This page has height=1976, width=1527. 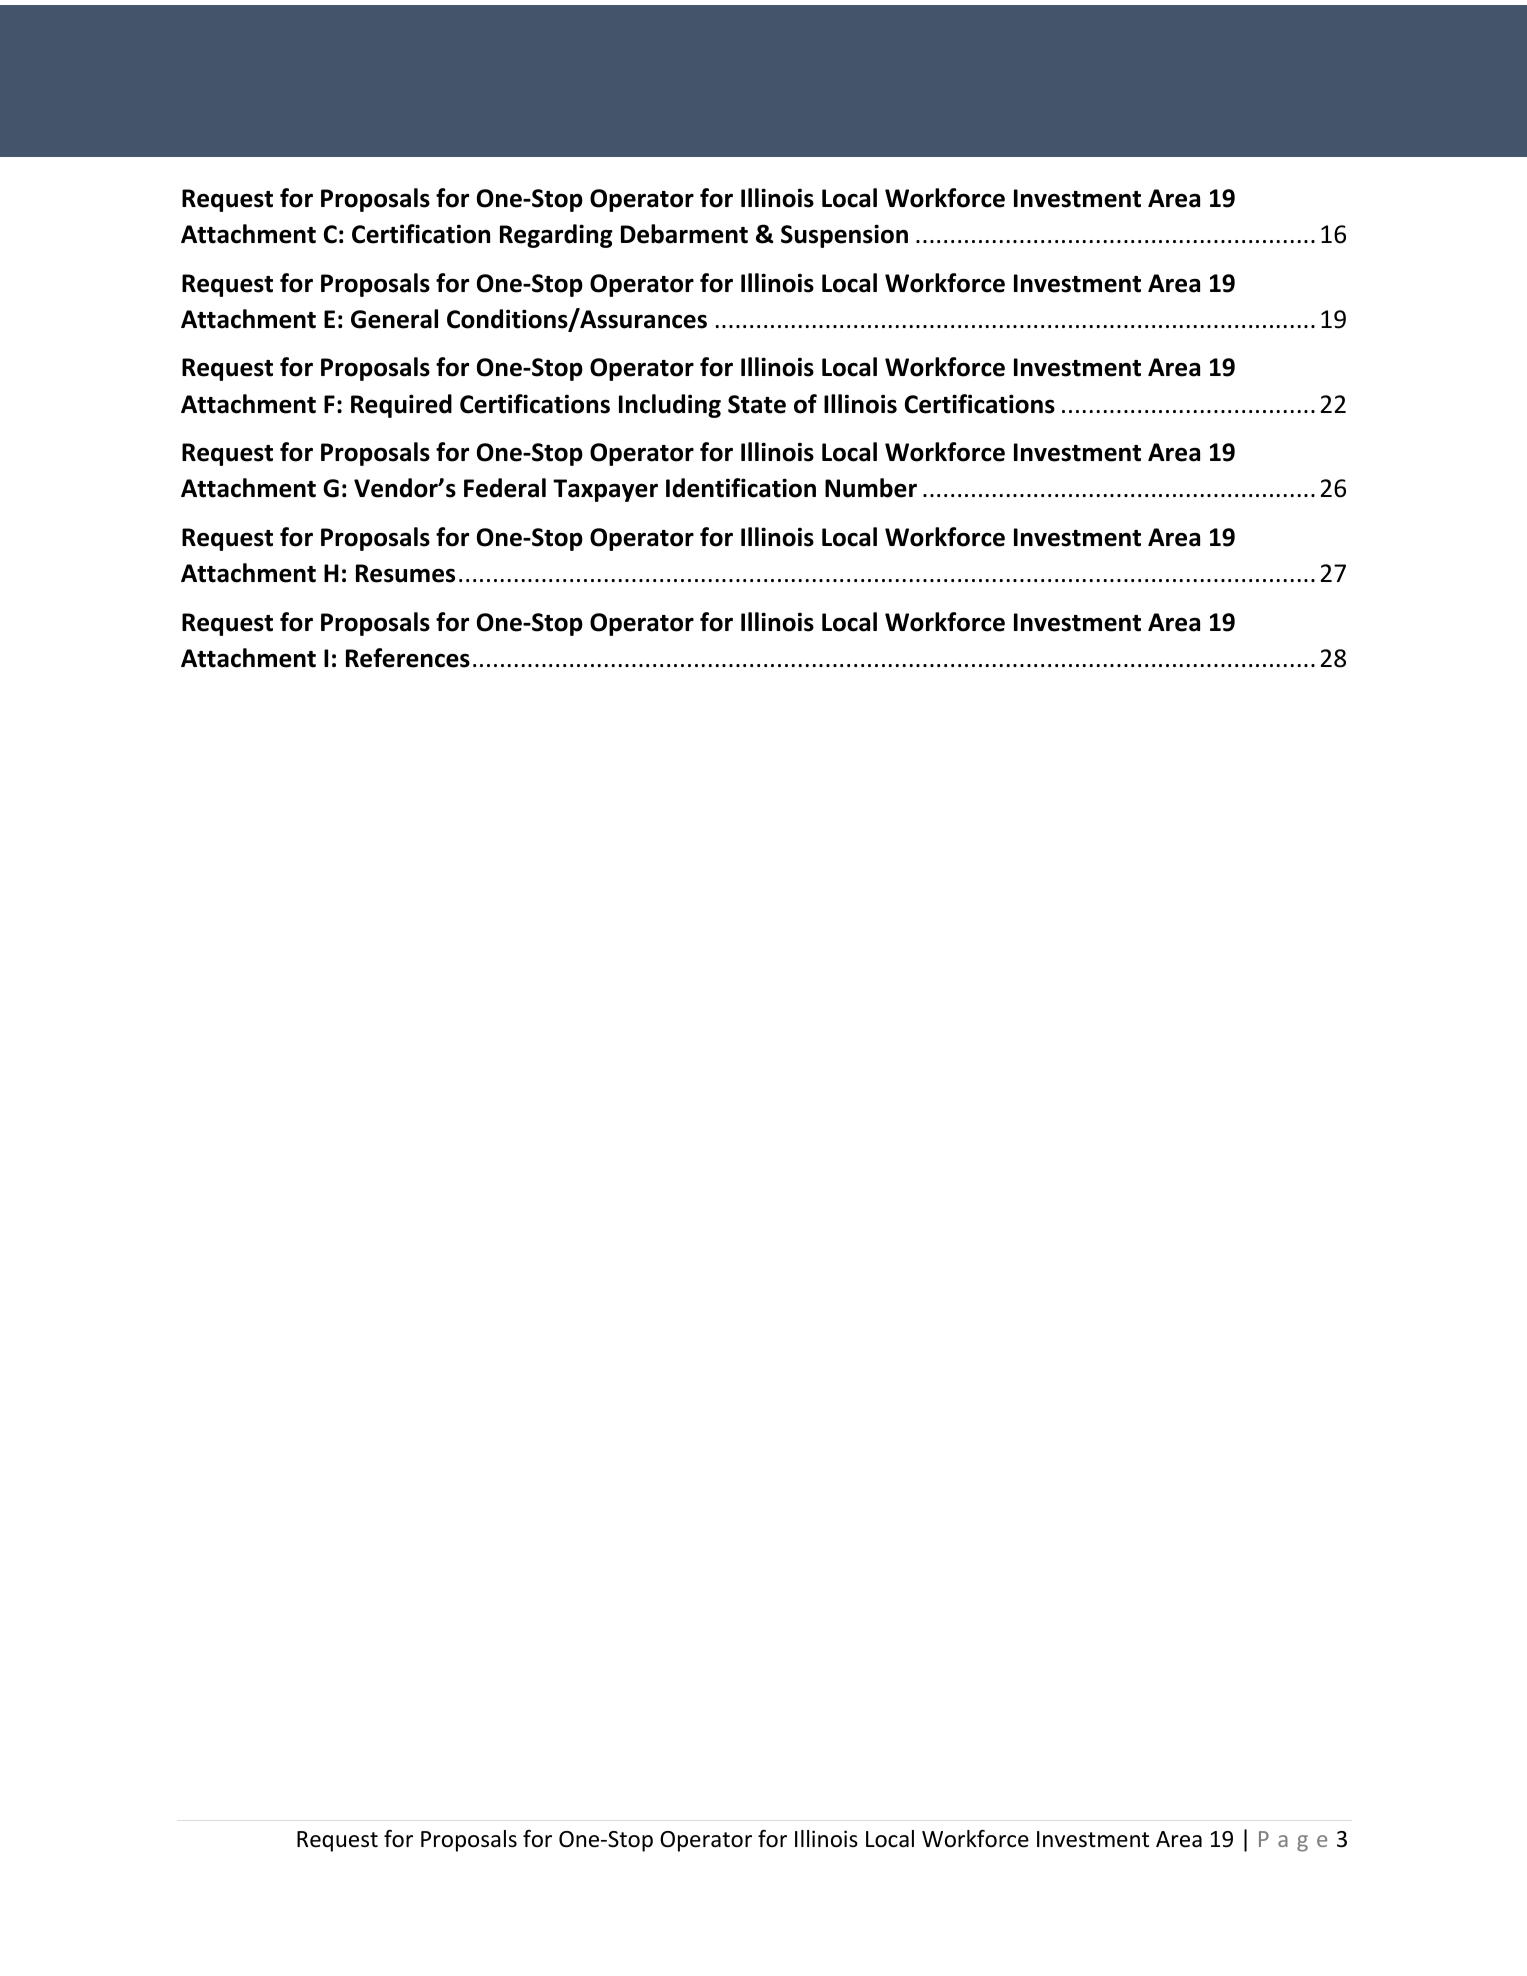 What do you see at coordinates (401, 406) in the page?
I see `Required` at bounding box center [401, 406].
